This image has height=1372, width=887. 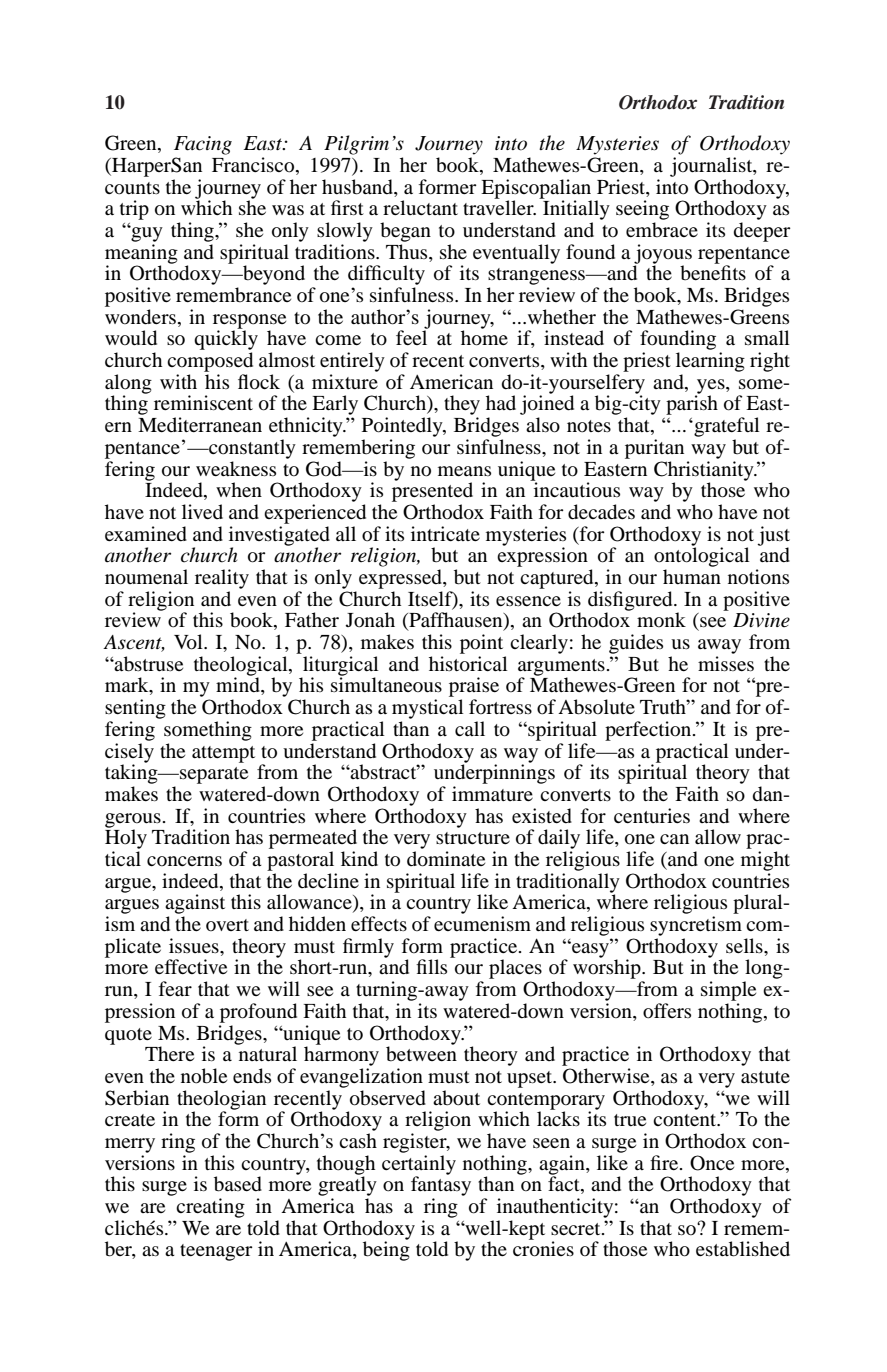 What do you see at coordinates (203, 145) in the image?
I see `Facing` at bounding box center [203, 145].
